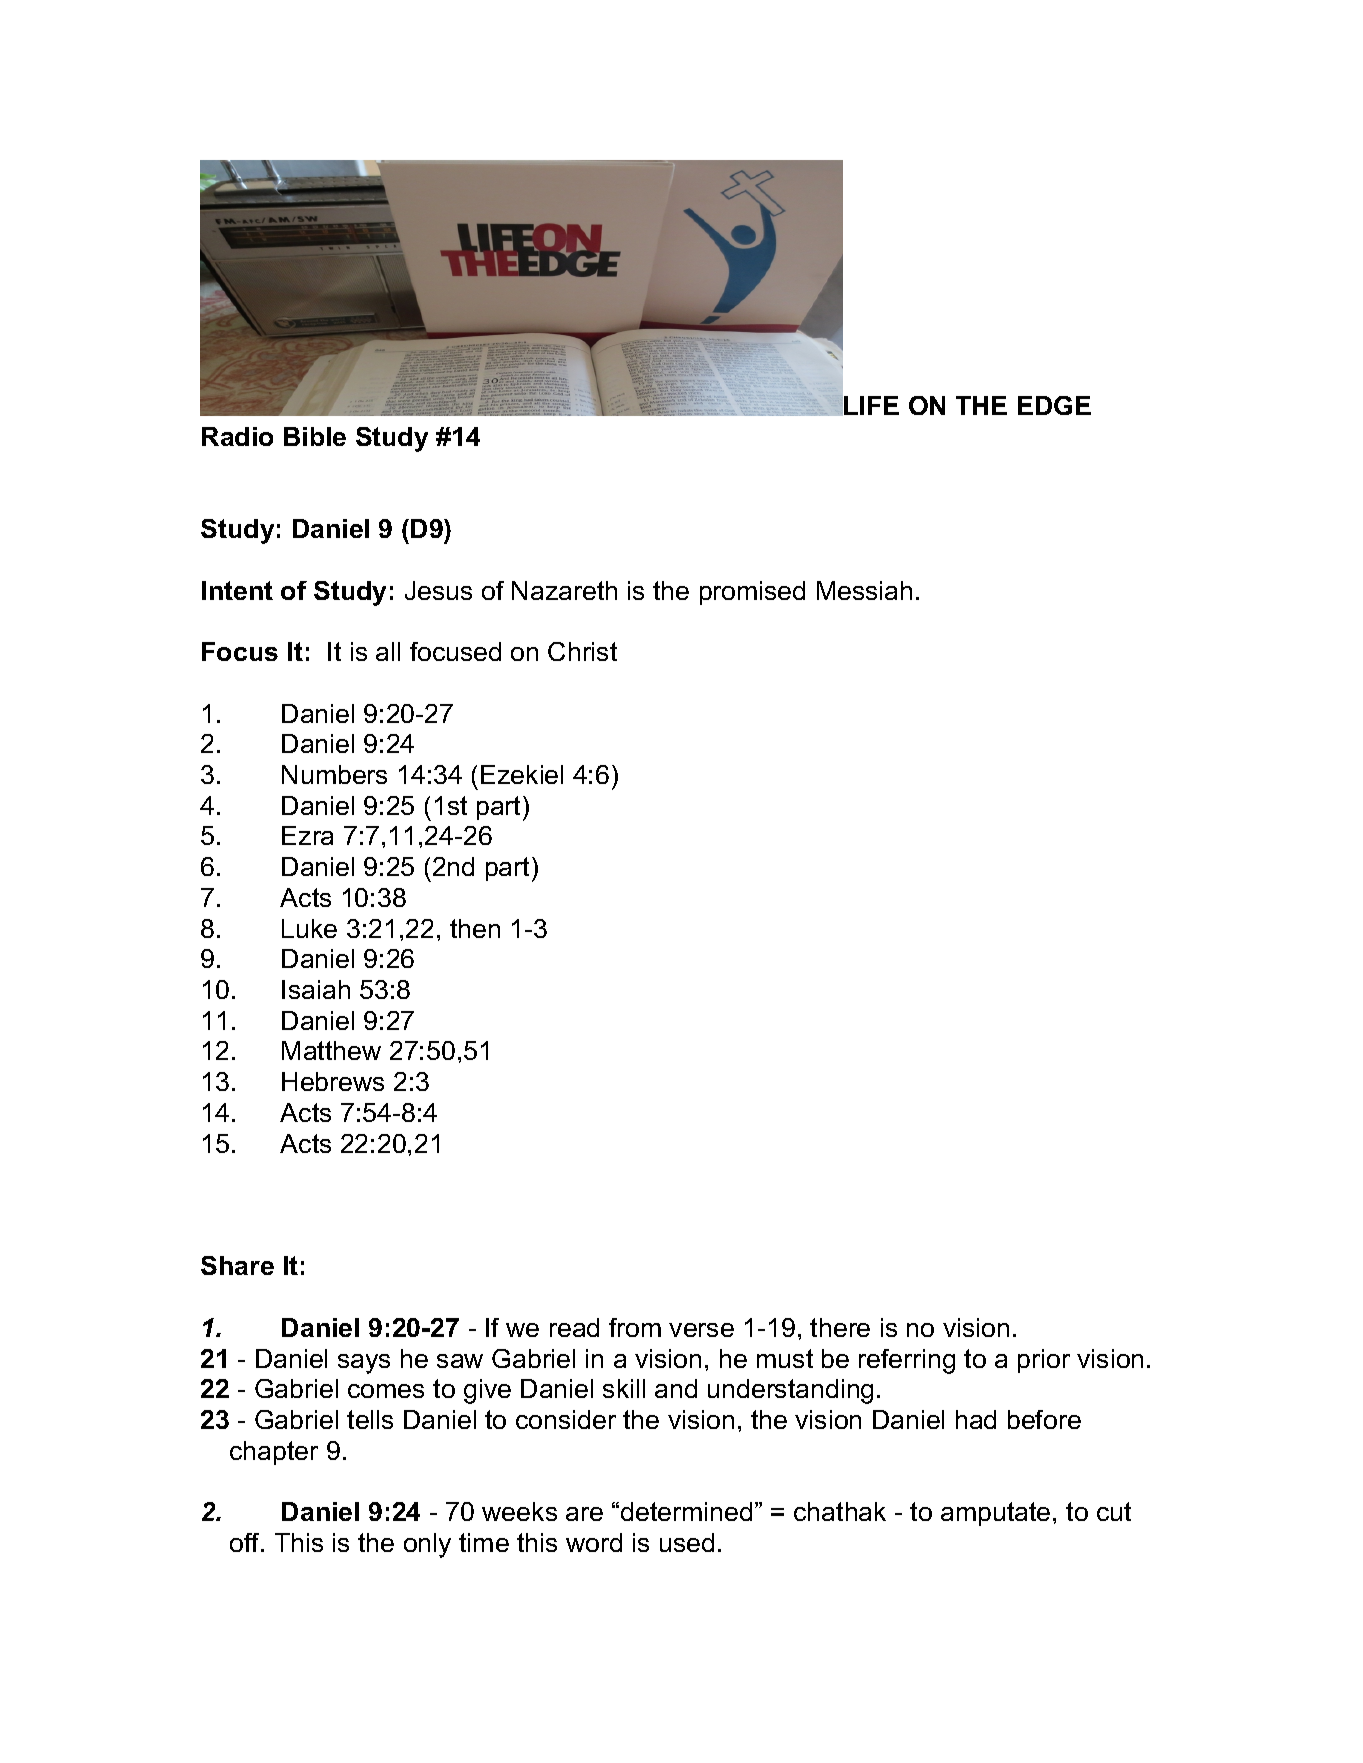 The width and height of the screenshot is (1363, 1763). I want to click on Numbers, so click(334, 774).
